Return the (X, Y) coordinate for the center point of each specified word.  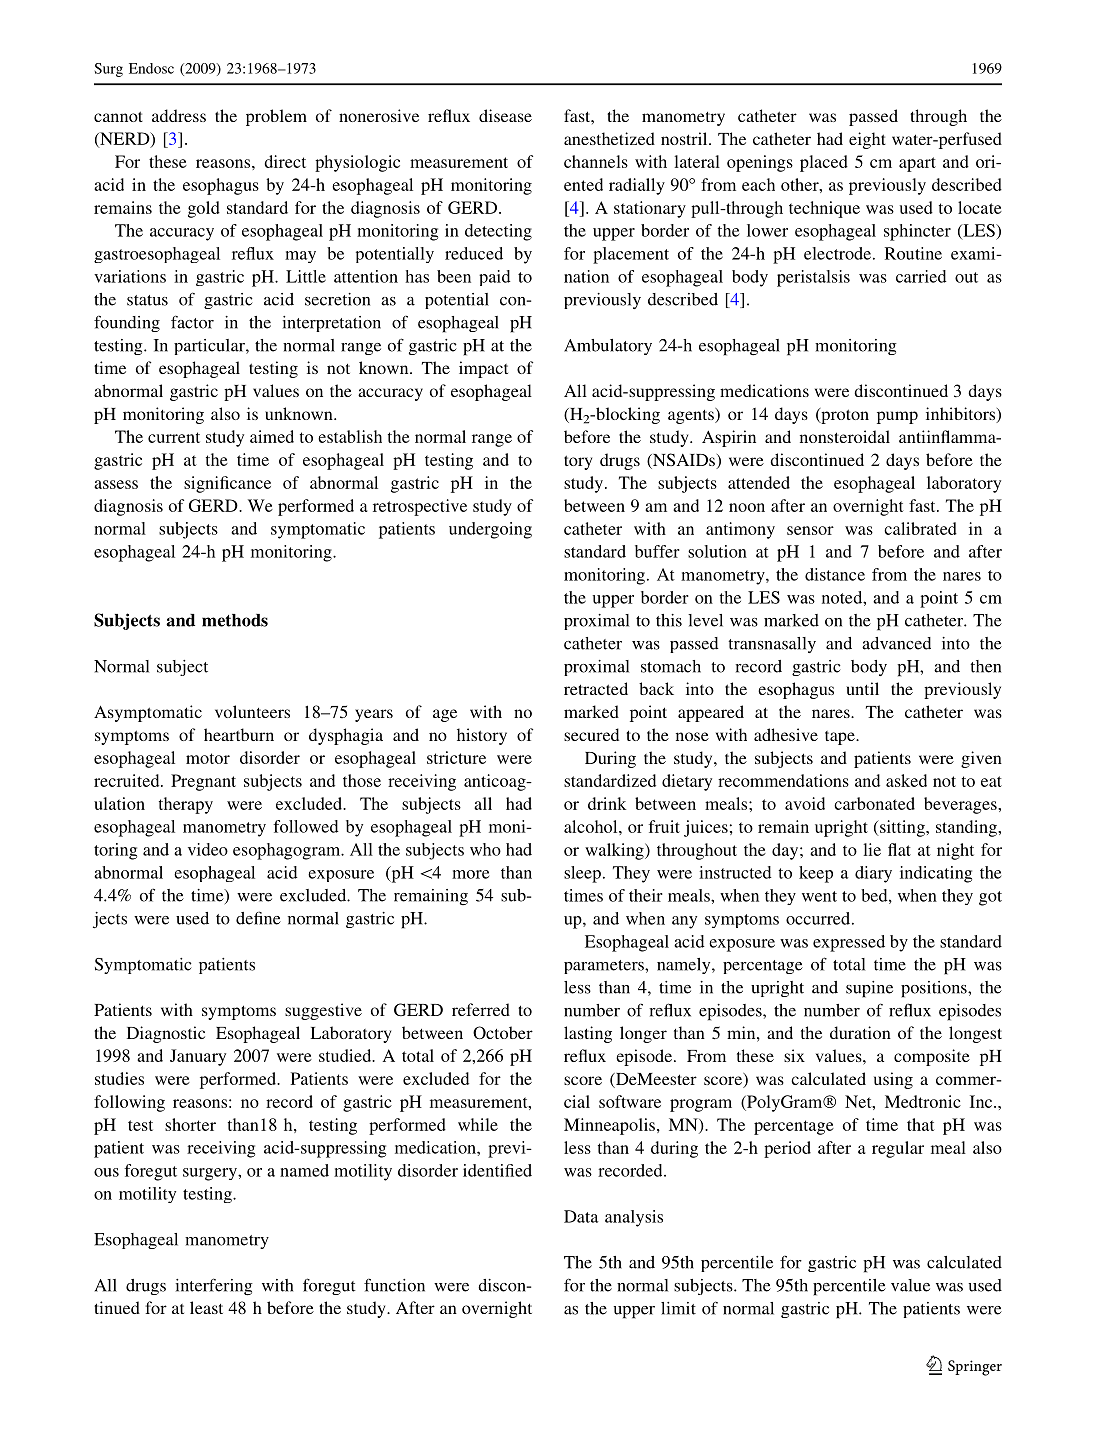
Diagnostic (166, 1034)
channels (596, 161)
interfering (214, 1287)
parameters (605, 967)
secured (591, 734)
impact (483, 369)
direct (285, 161)
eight (867, 140)
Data (581, 1216)
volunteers (252, 711)
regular (898, 1149)
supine (869, 989)
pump (897, 417)
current (174, 437)
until (862, 688)
